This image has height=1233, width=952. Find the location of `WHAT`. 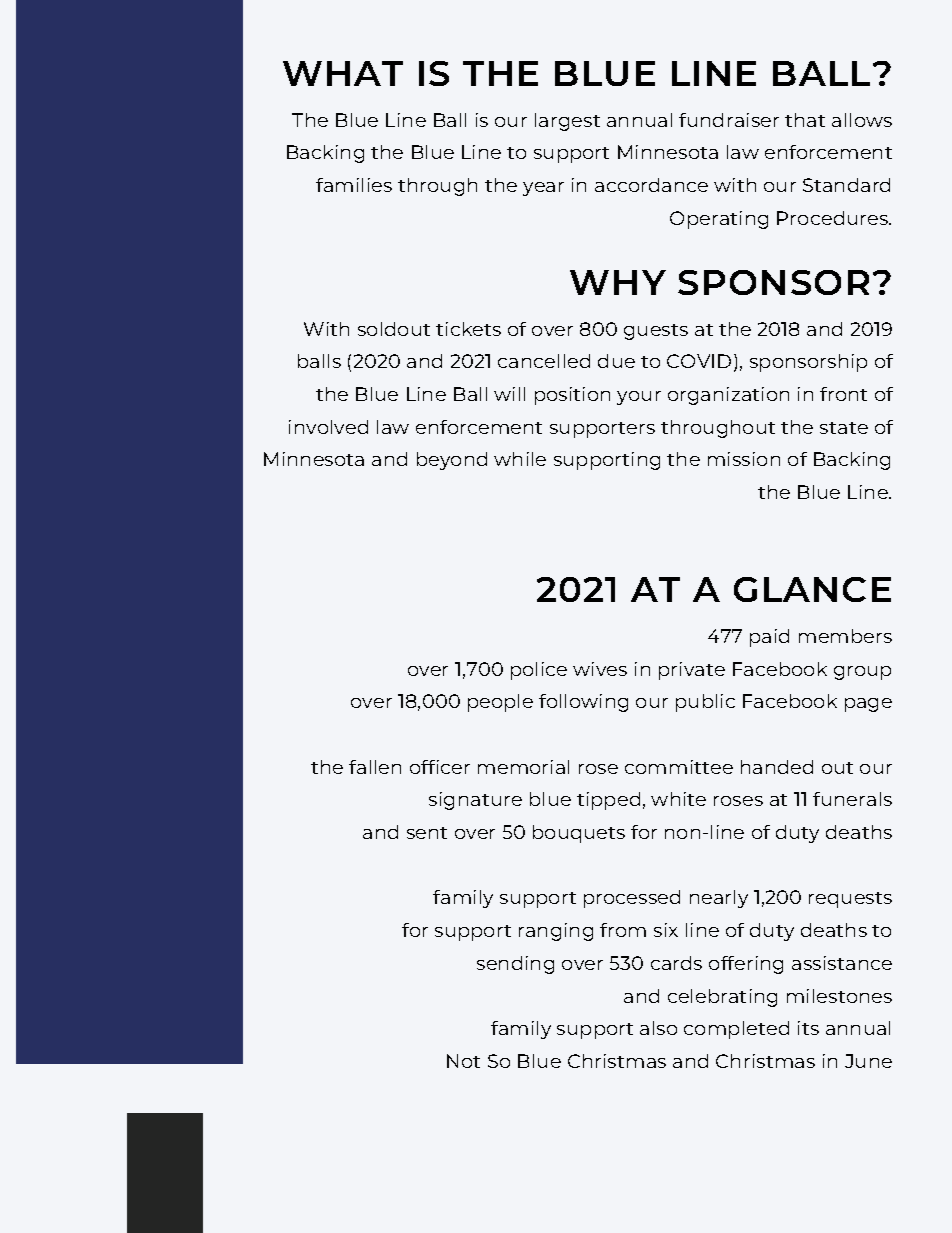

WHAT is located at coordinates (343, 73).
